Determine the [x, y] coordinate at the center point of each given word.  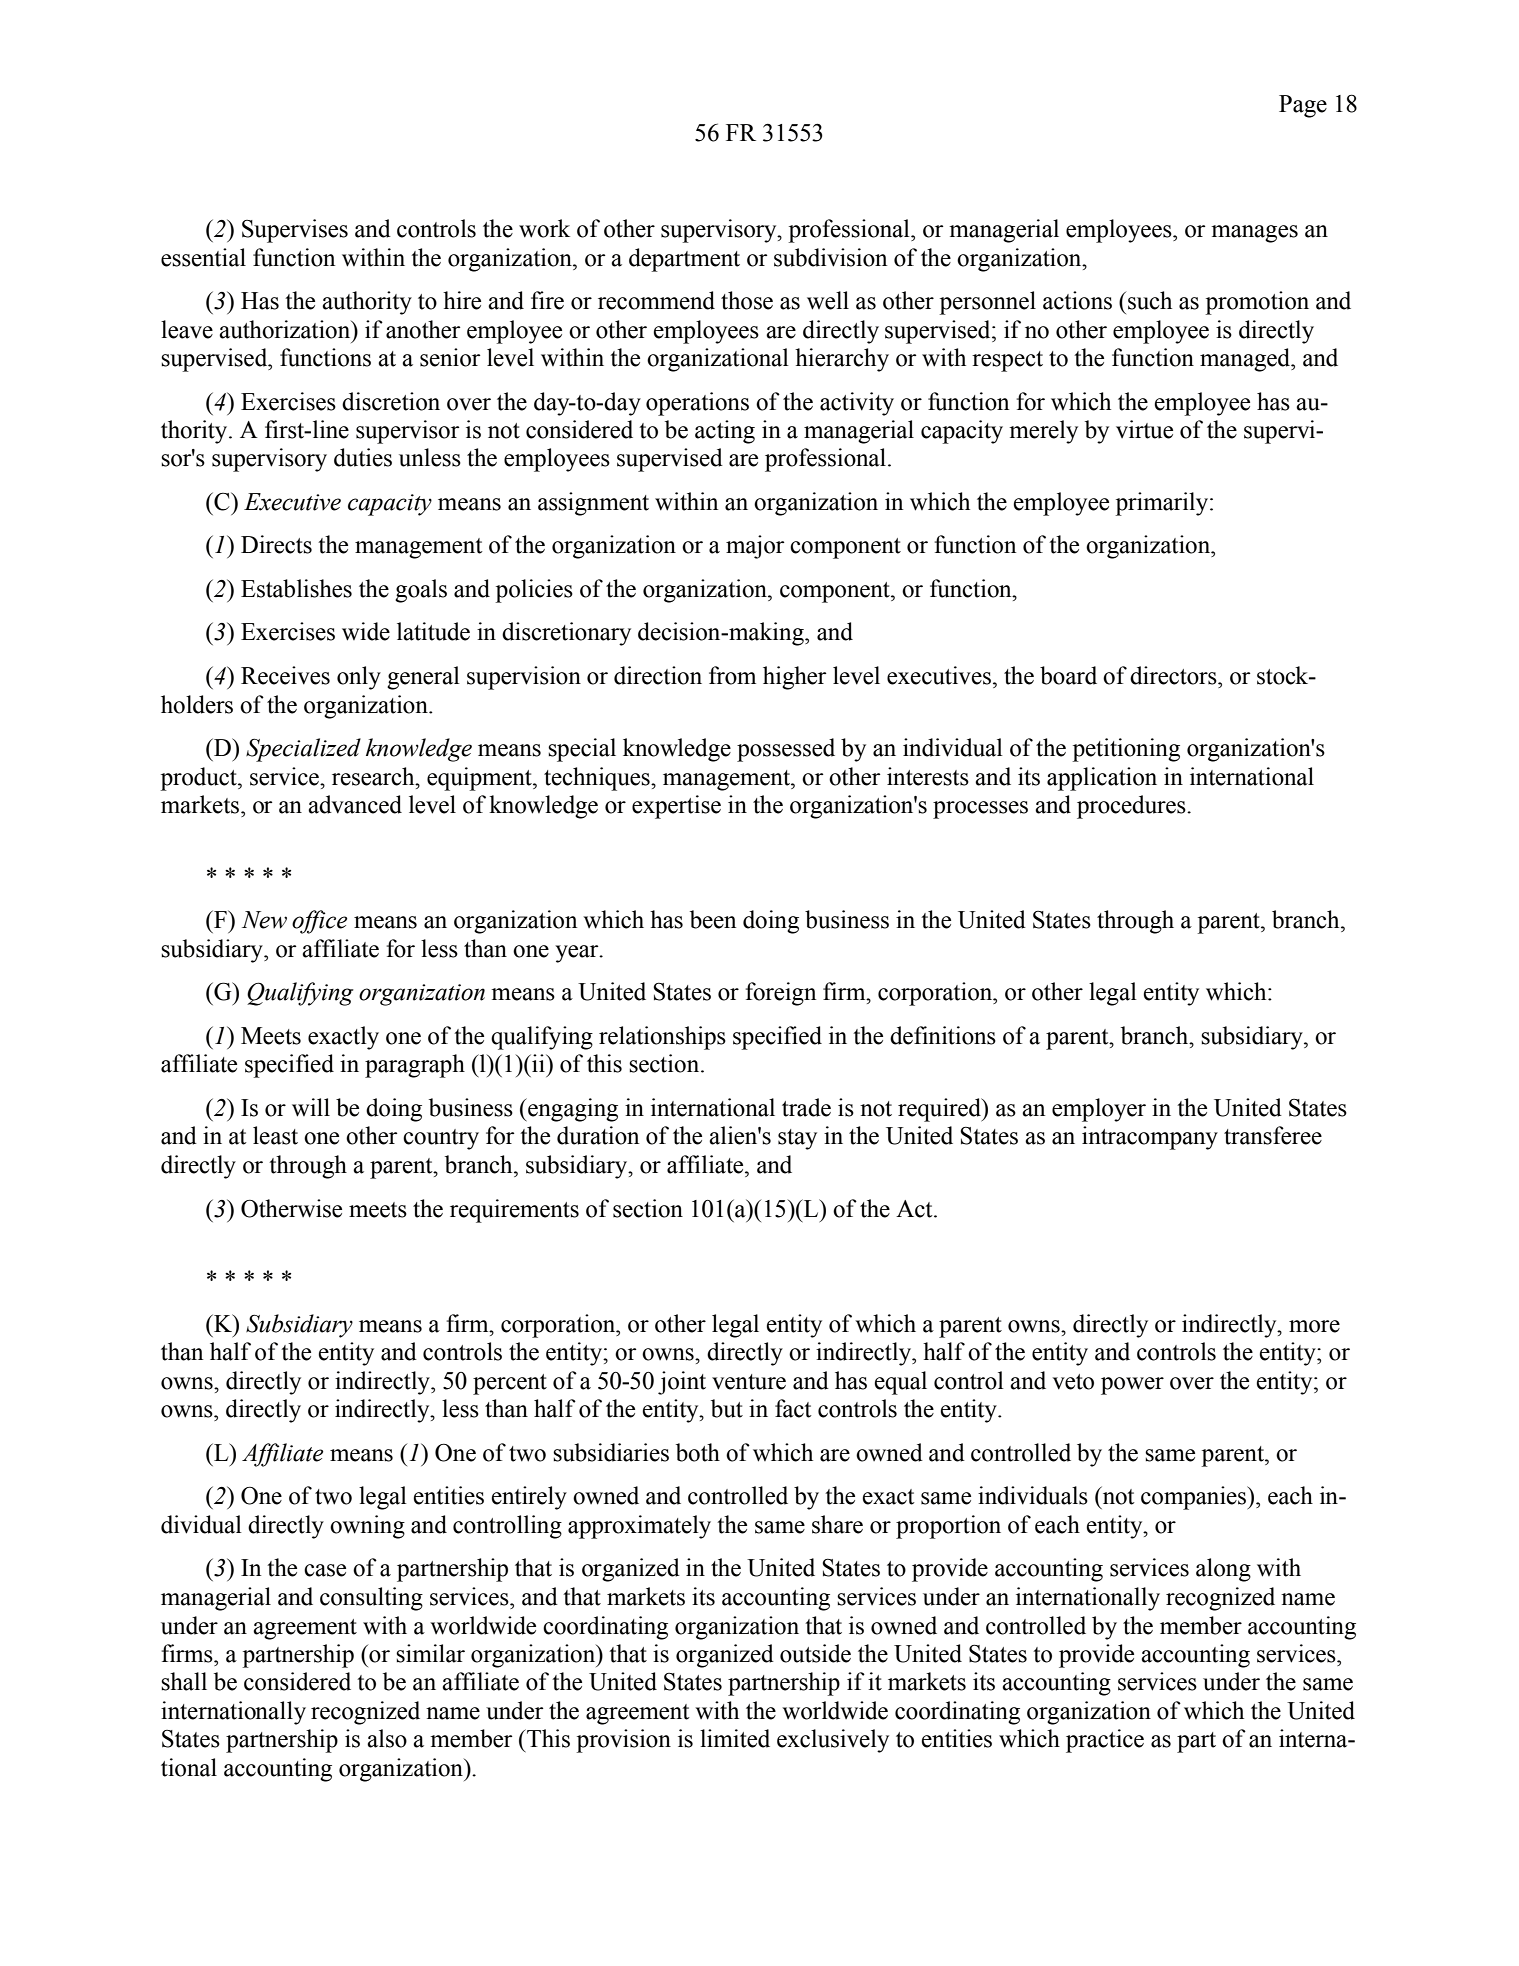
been [713, 919]
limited [735, 1738]
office [320, 922]
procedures [1132, 807]
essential [203, 257]
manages [1254, 234]
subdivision [830, 257]
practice [1105, 1741]
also [387, 1738]
